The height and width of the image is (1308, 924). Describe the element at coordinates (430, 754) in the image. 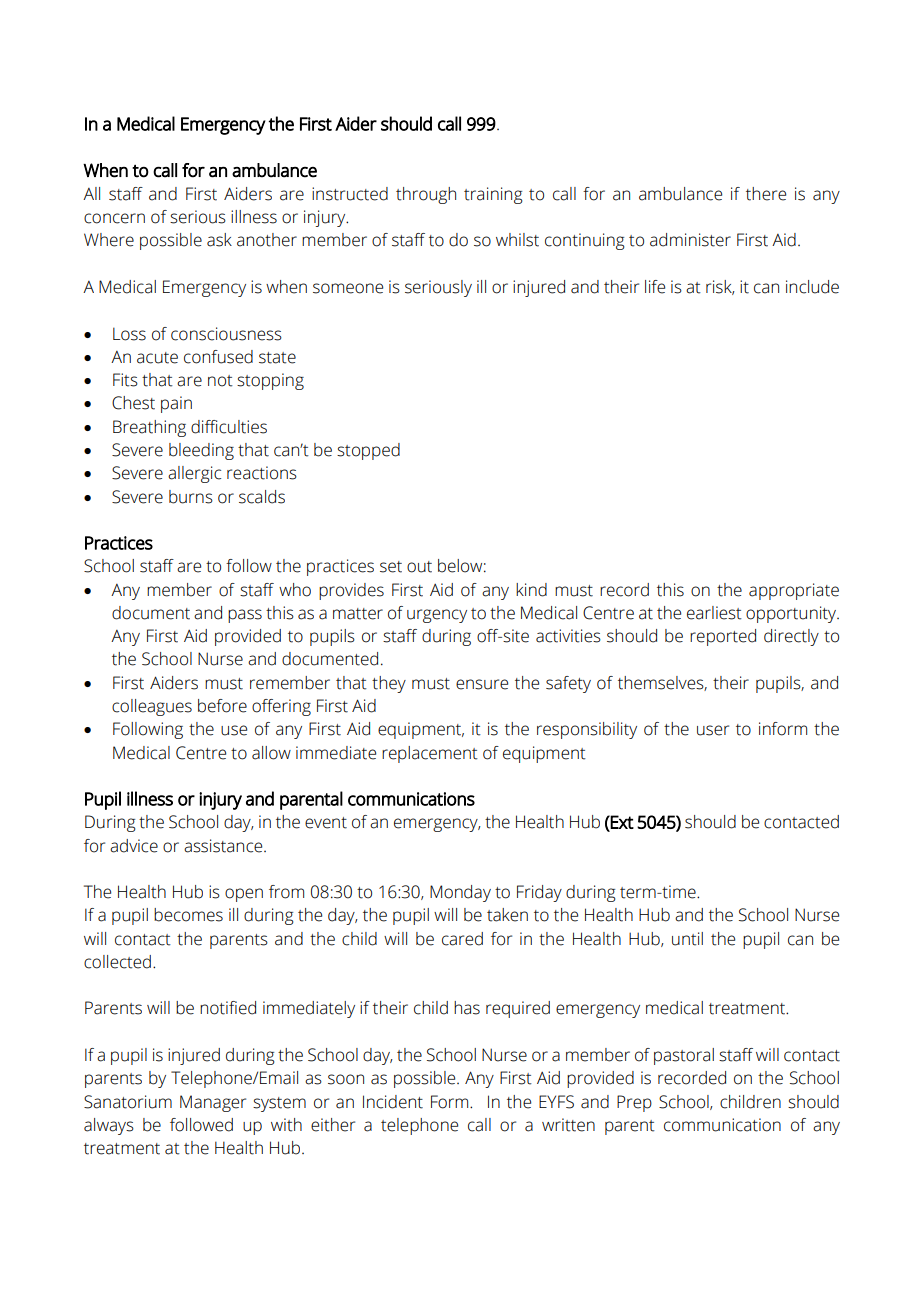

I see `replacement` at that location.
